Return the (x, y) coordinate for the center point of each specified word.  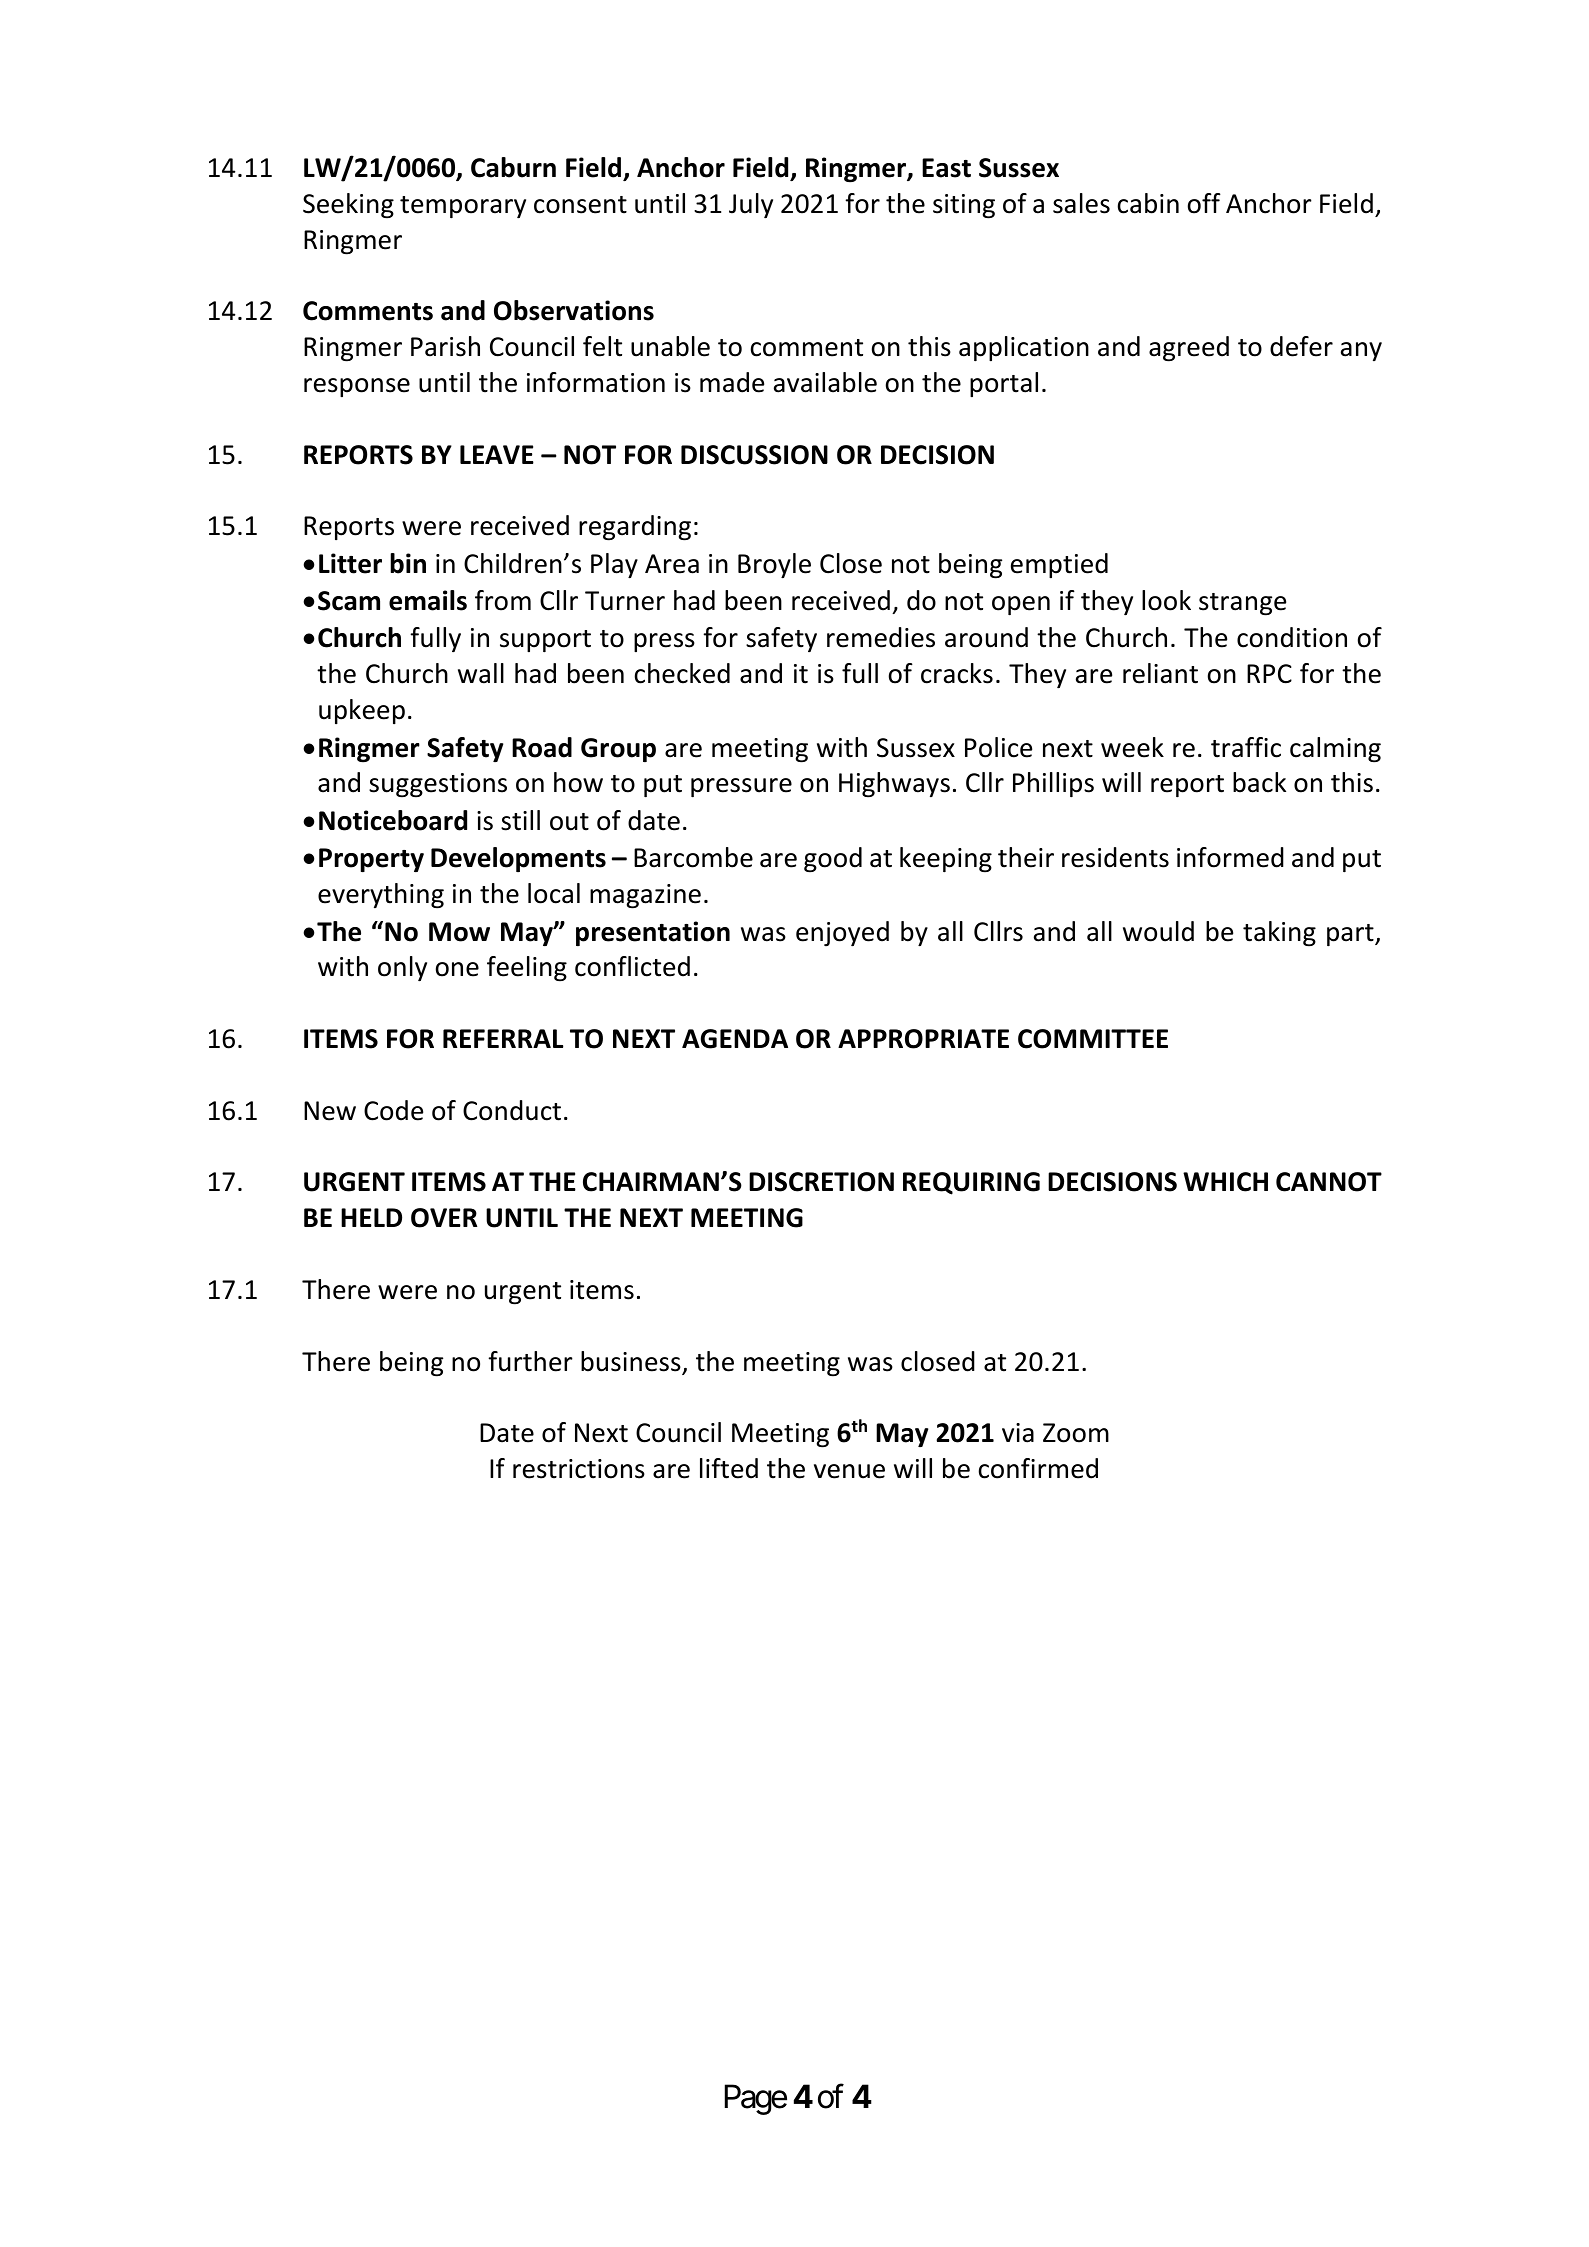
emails (428, 600)
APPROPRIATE (923, 1039)
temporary (463, 207)
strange (1242, 604)
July (751, 205)
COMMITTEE (1093, 1039)
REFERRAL (503, 1038)
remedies (881, 637)
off (1204, 203)
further (530, 1361)
